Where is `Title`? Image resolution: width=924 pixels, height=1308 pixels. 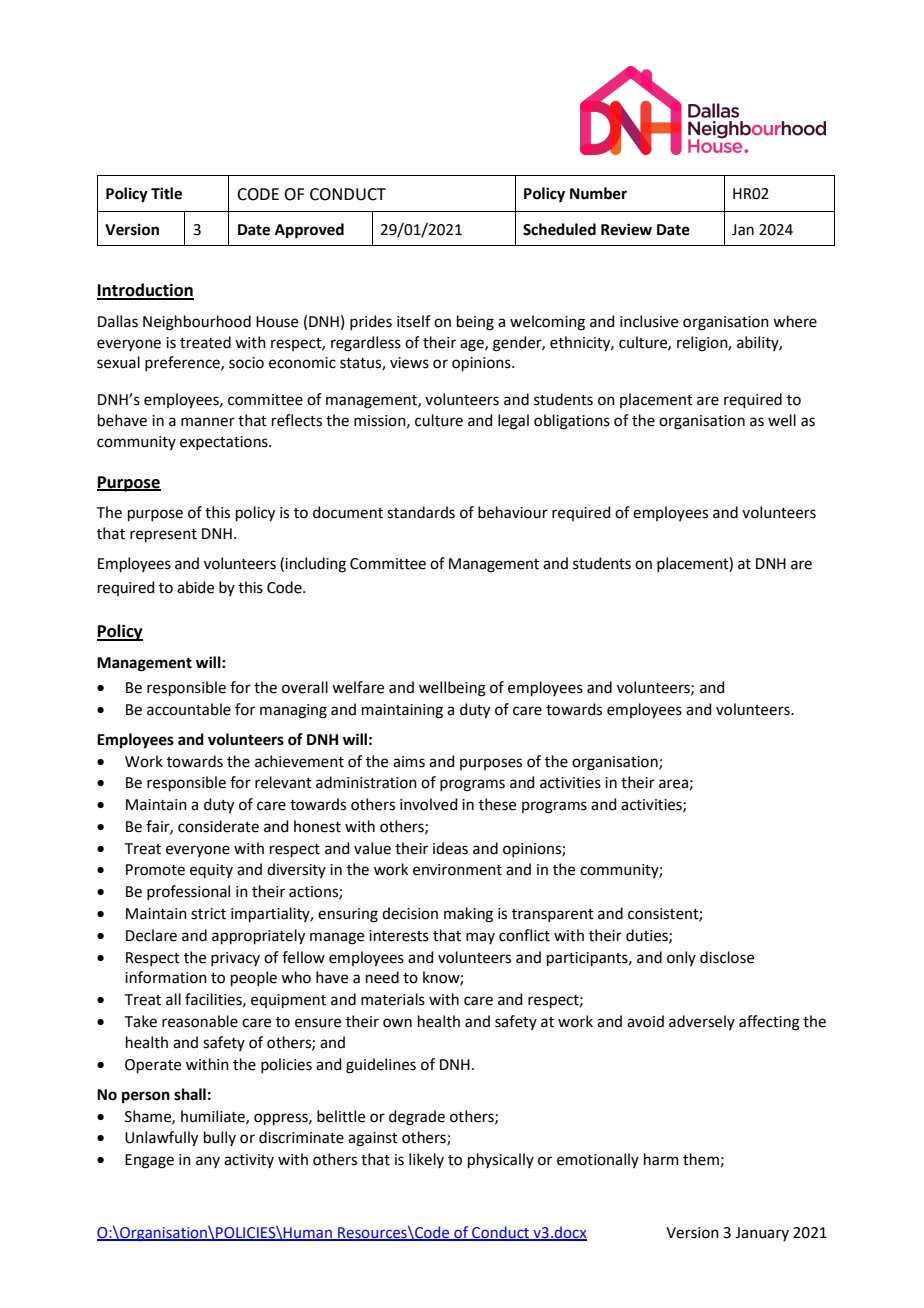 Title is located at coordinates (166, 193).
